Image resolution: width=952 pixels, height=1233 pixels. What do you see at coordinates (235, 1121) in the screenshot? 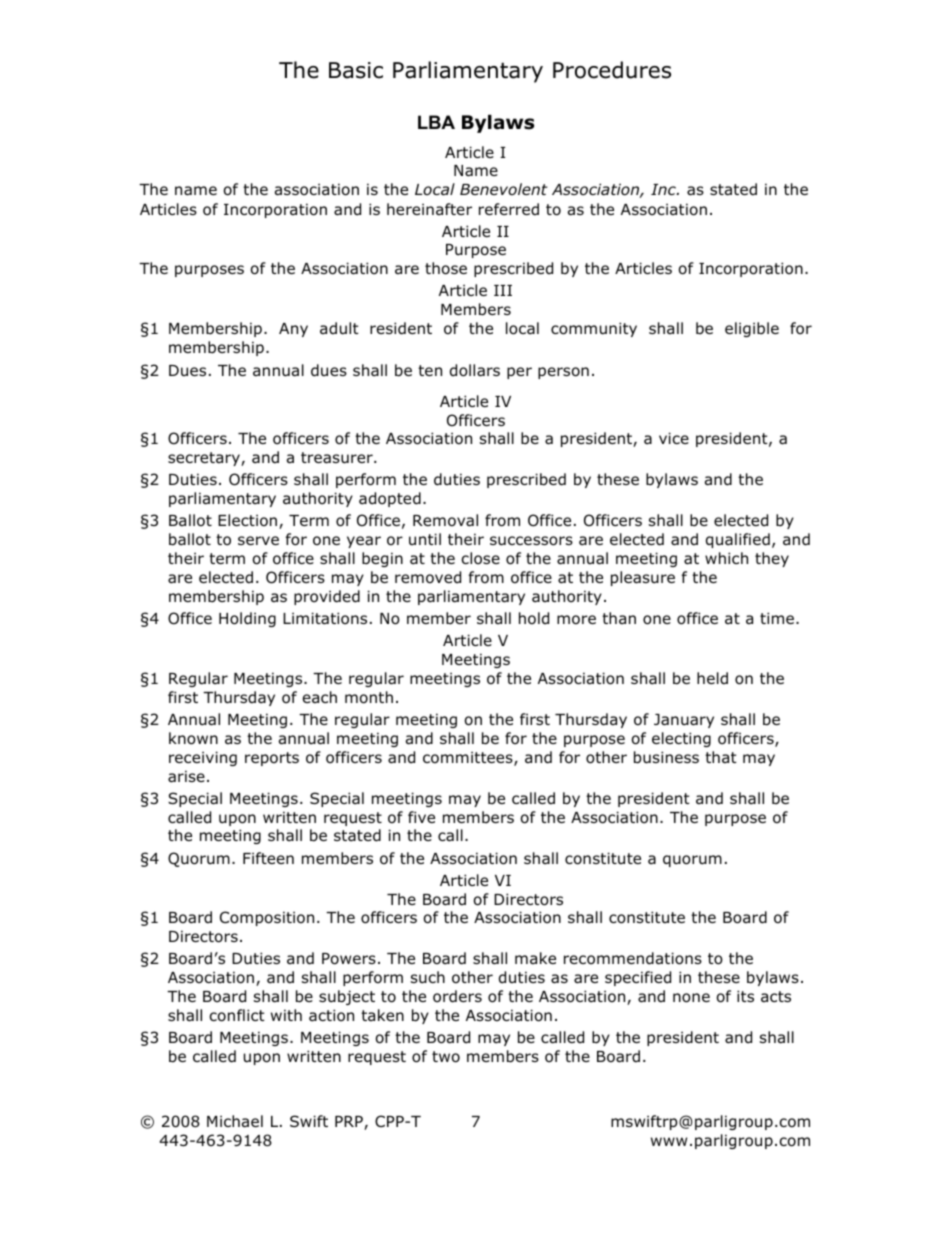
I see `Michael` at bounding box center [235, 1121].
